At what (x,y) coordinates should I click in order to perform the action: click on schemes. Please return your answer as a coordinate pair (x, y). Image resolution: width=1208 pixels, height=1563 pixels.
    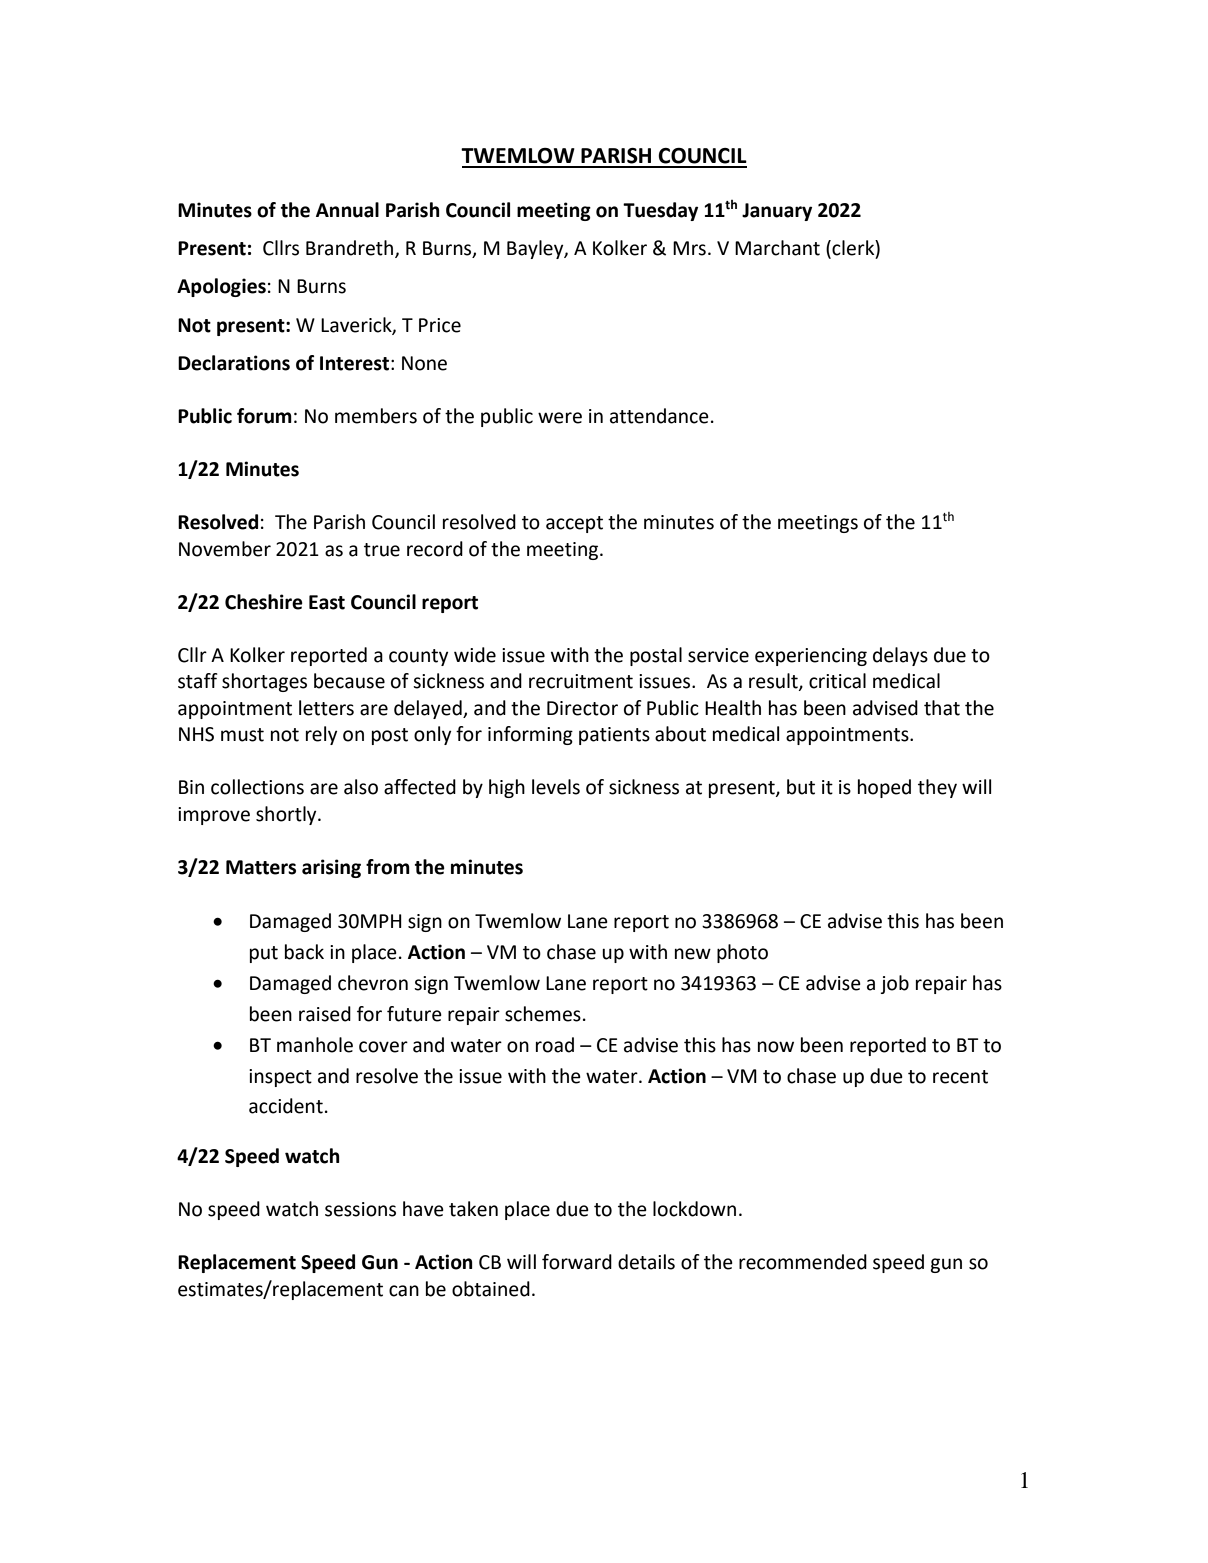
    Looking at the image, I should click on (543, 1014).
